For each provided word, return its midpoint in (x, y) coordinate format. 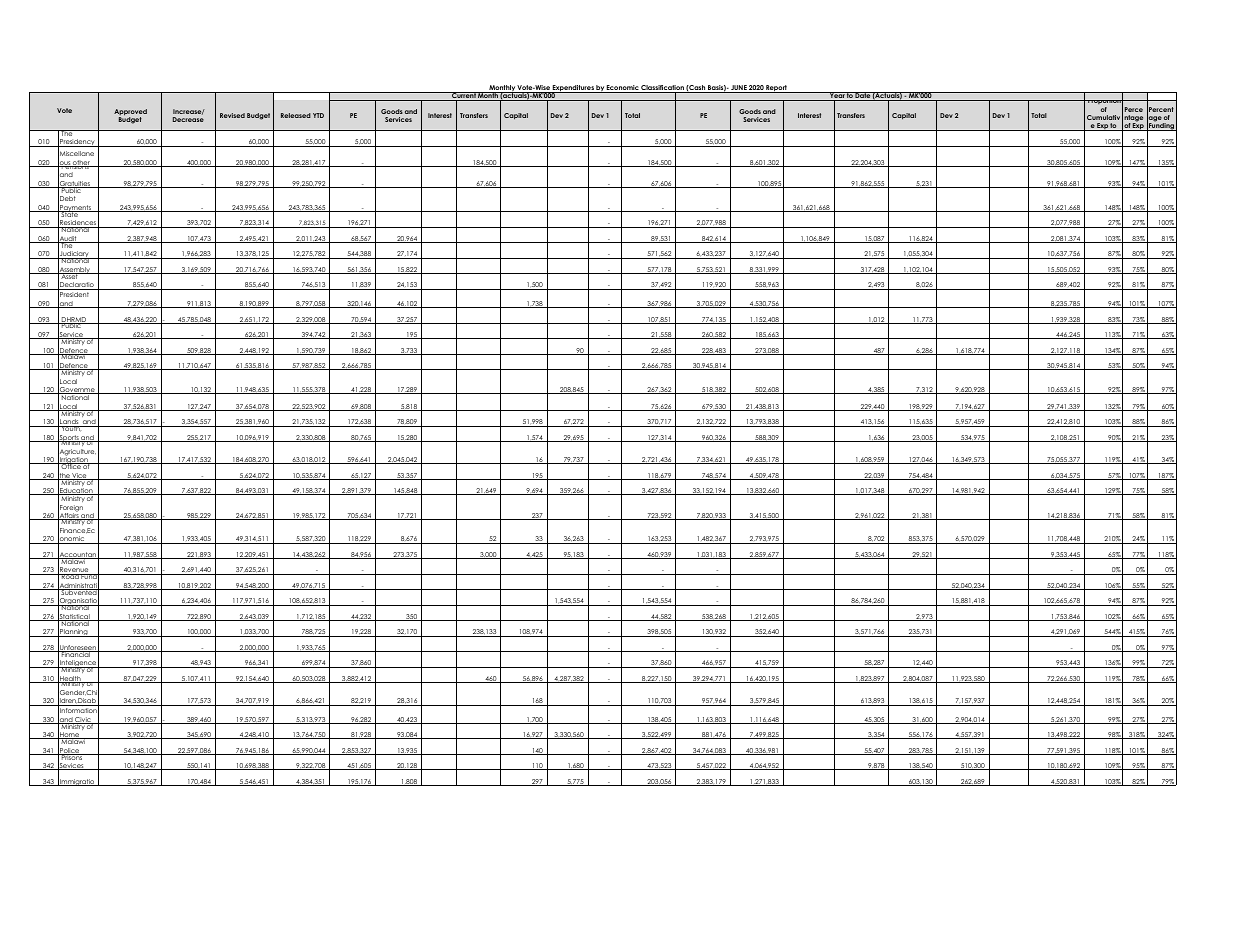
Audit (68, 239)
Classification (663, 89)
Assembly (74, 270)
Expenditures (573, 89)
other (81, 164)
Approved (130, 113)
